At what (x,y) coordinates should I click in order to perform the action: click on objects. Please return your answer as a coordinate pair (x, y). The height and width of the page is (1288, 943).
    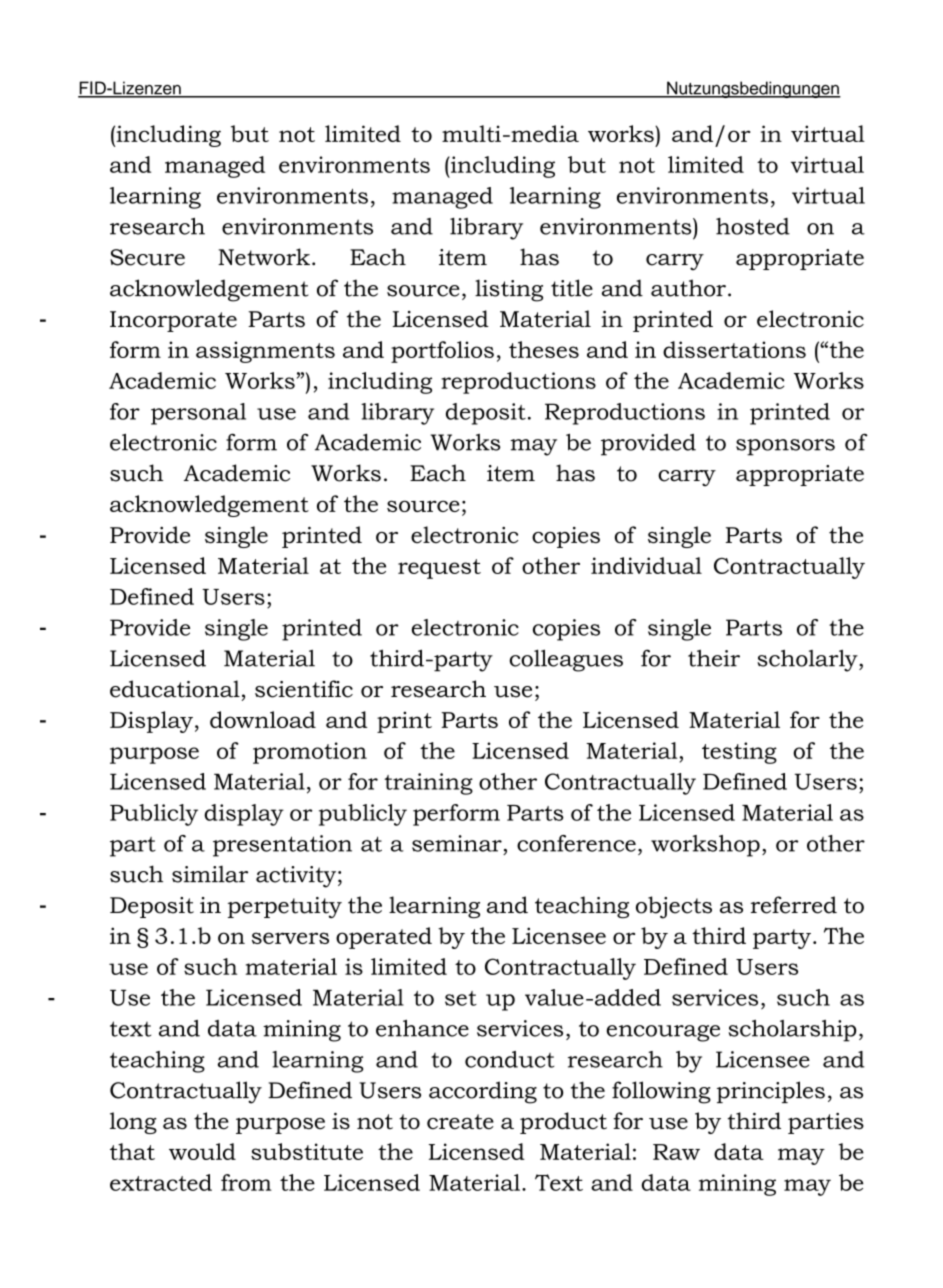
    Looking at the image, I should click on (674, 907).
